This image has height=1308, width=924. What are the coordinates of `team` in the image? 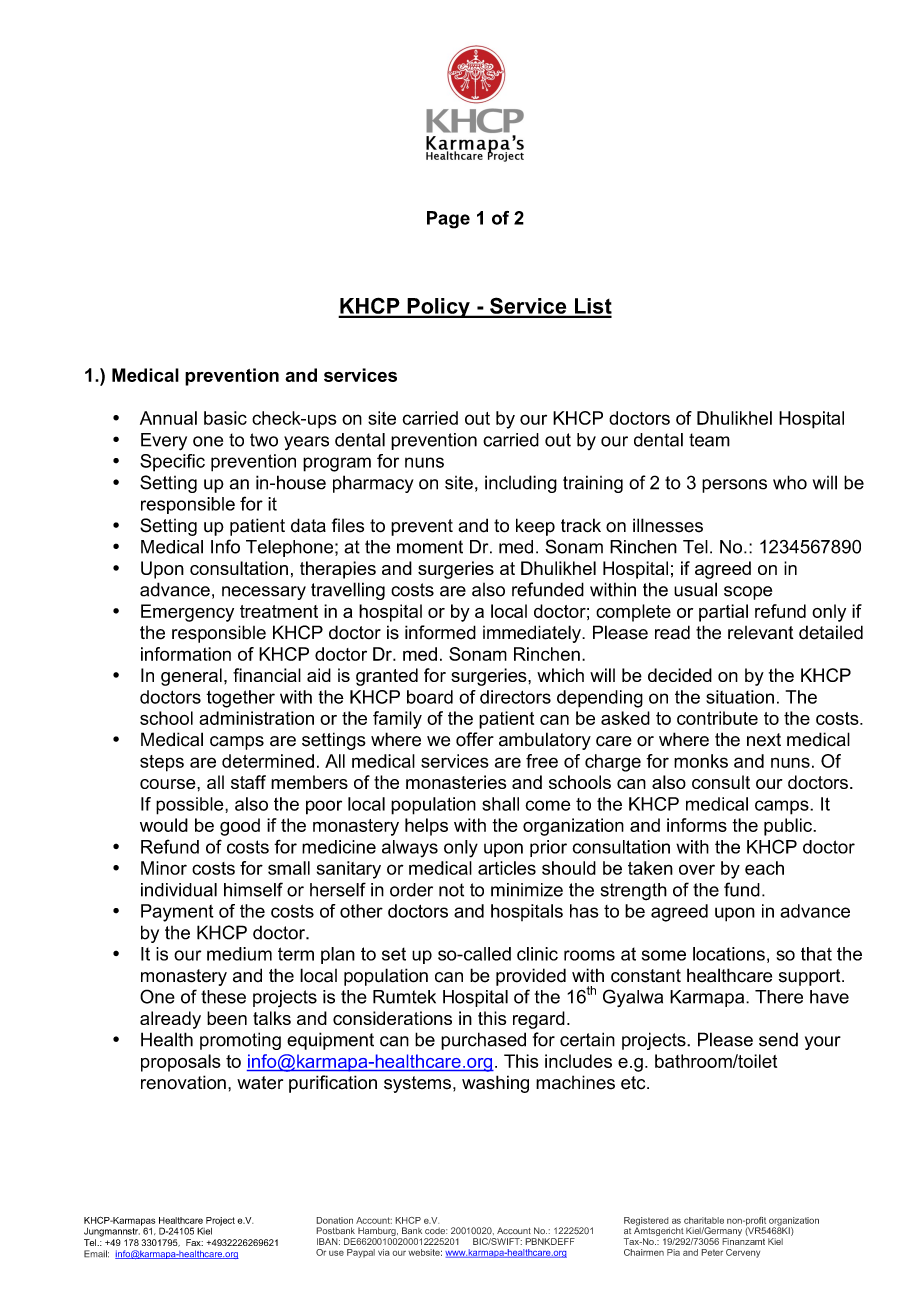 It's located at (709, 440).
